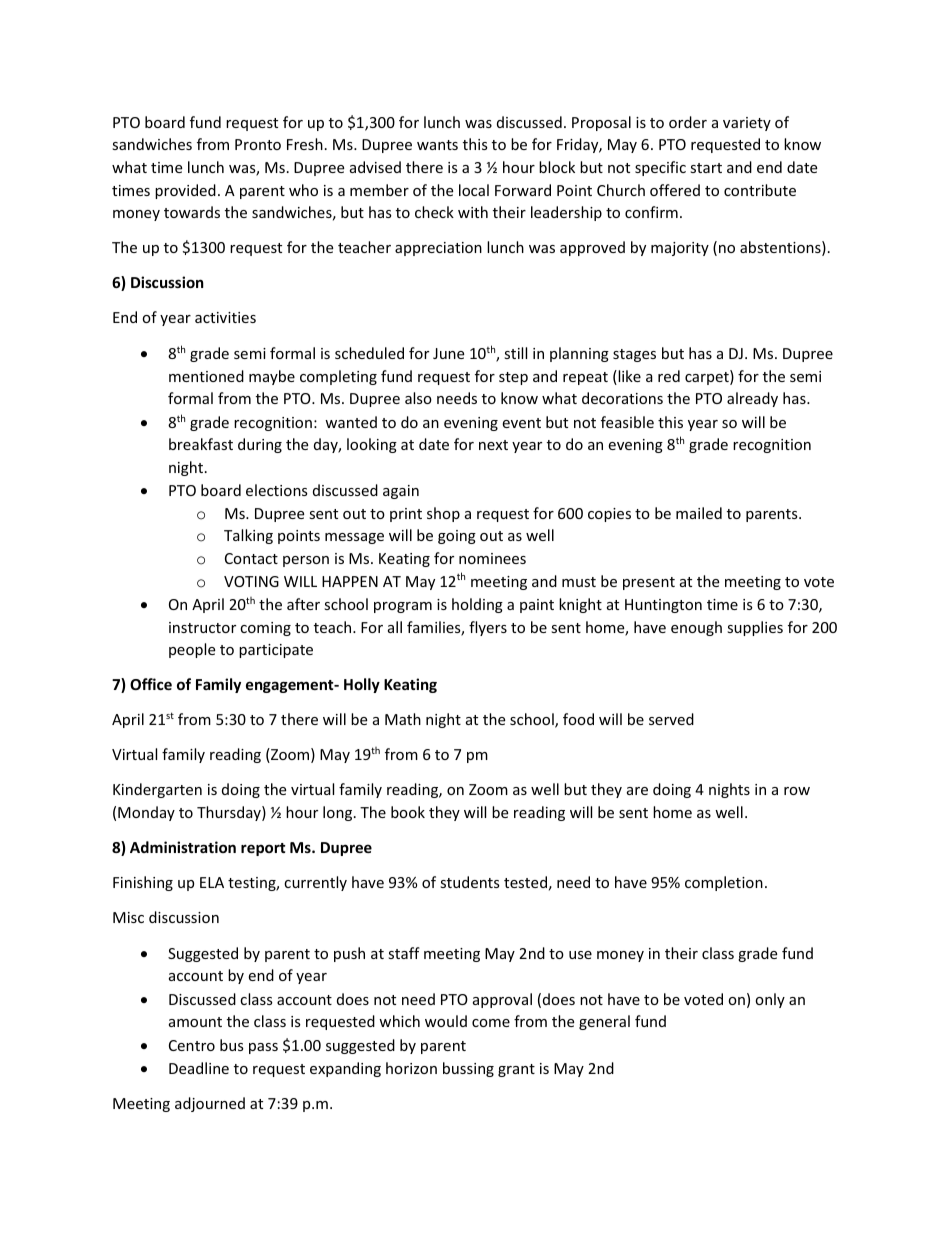  Describe the element at coordinates (157, 790) in the screenshot. I see `Kindergarten` at that location.
